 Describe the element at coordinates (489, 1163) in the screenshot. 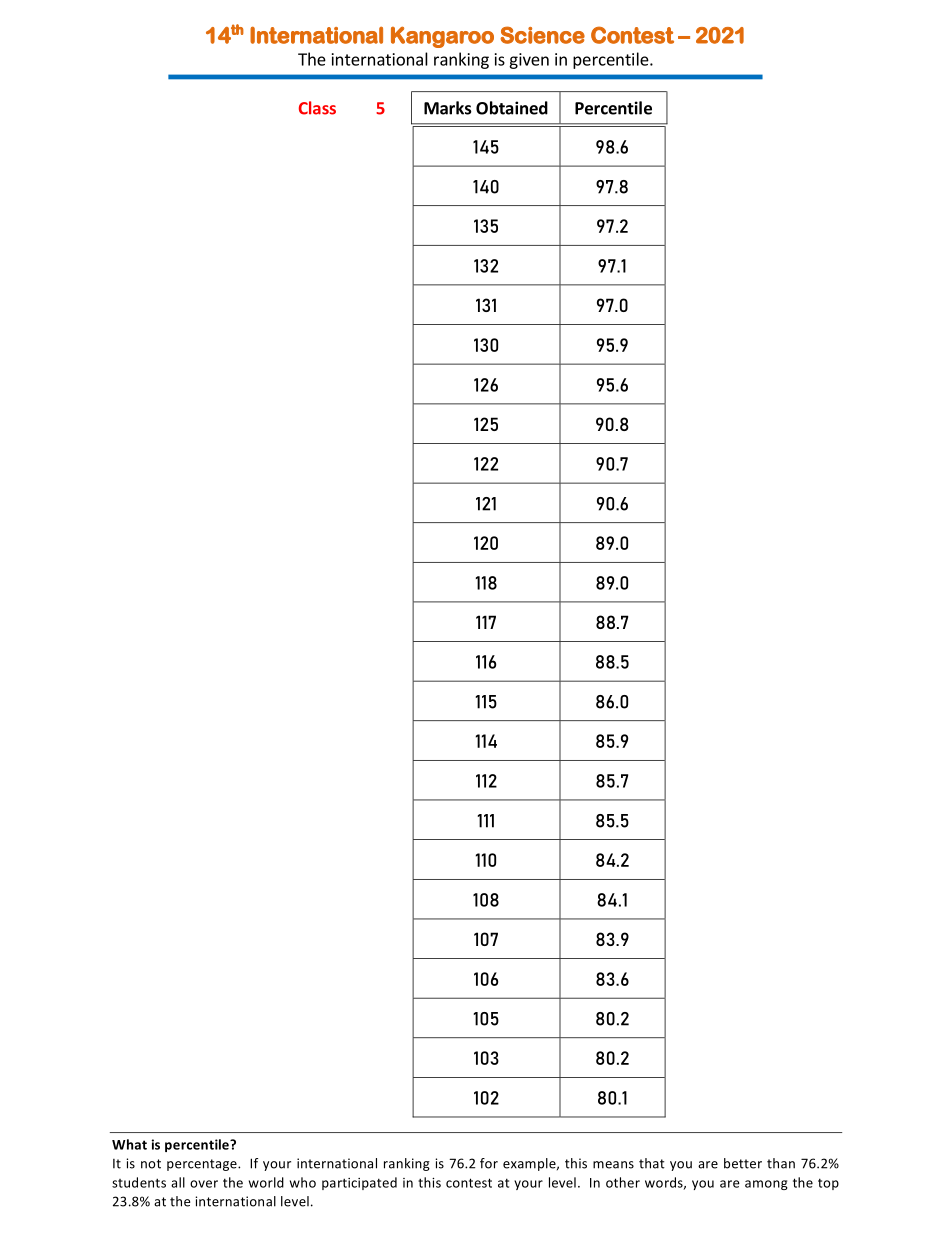

I see `for` at that location.
